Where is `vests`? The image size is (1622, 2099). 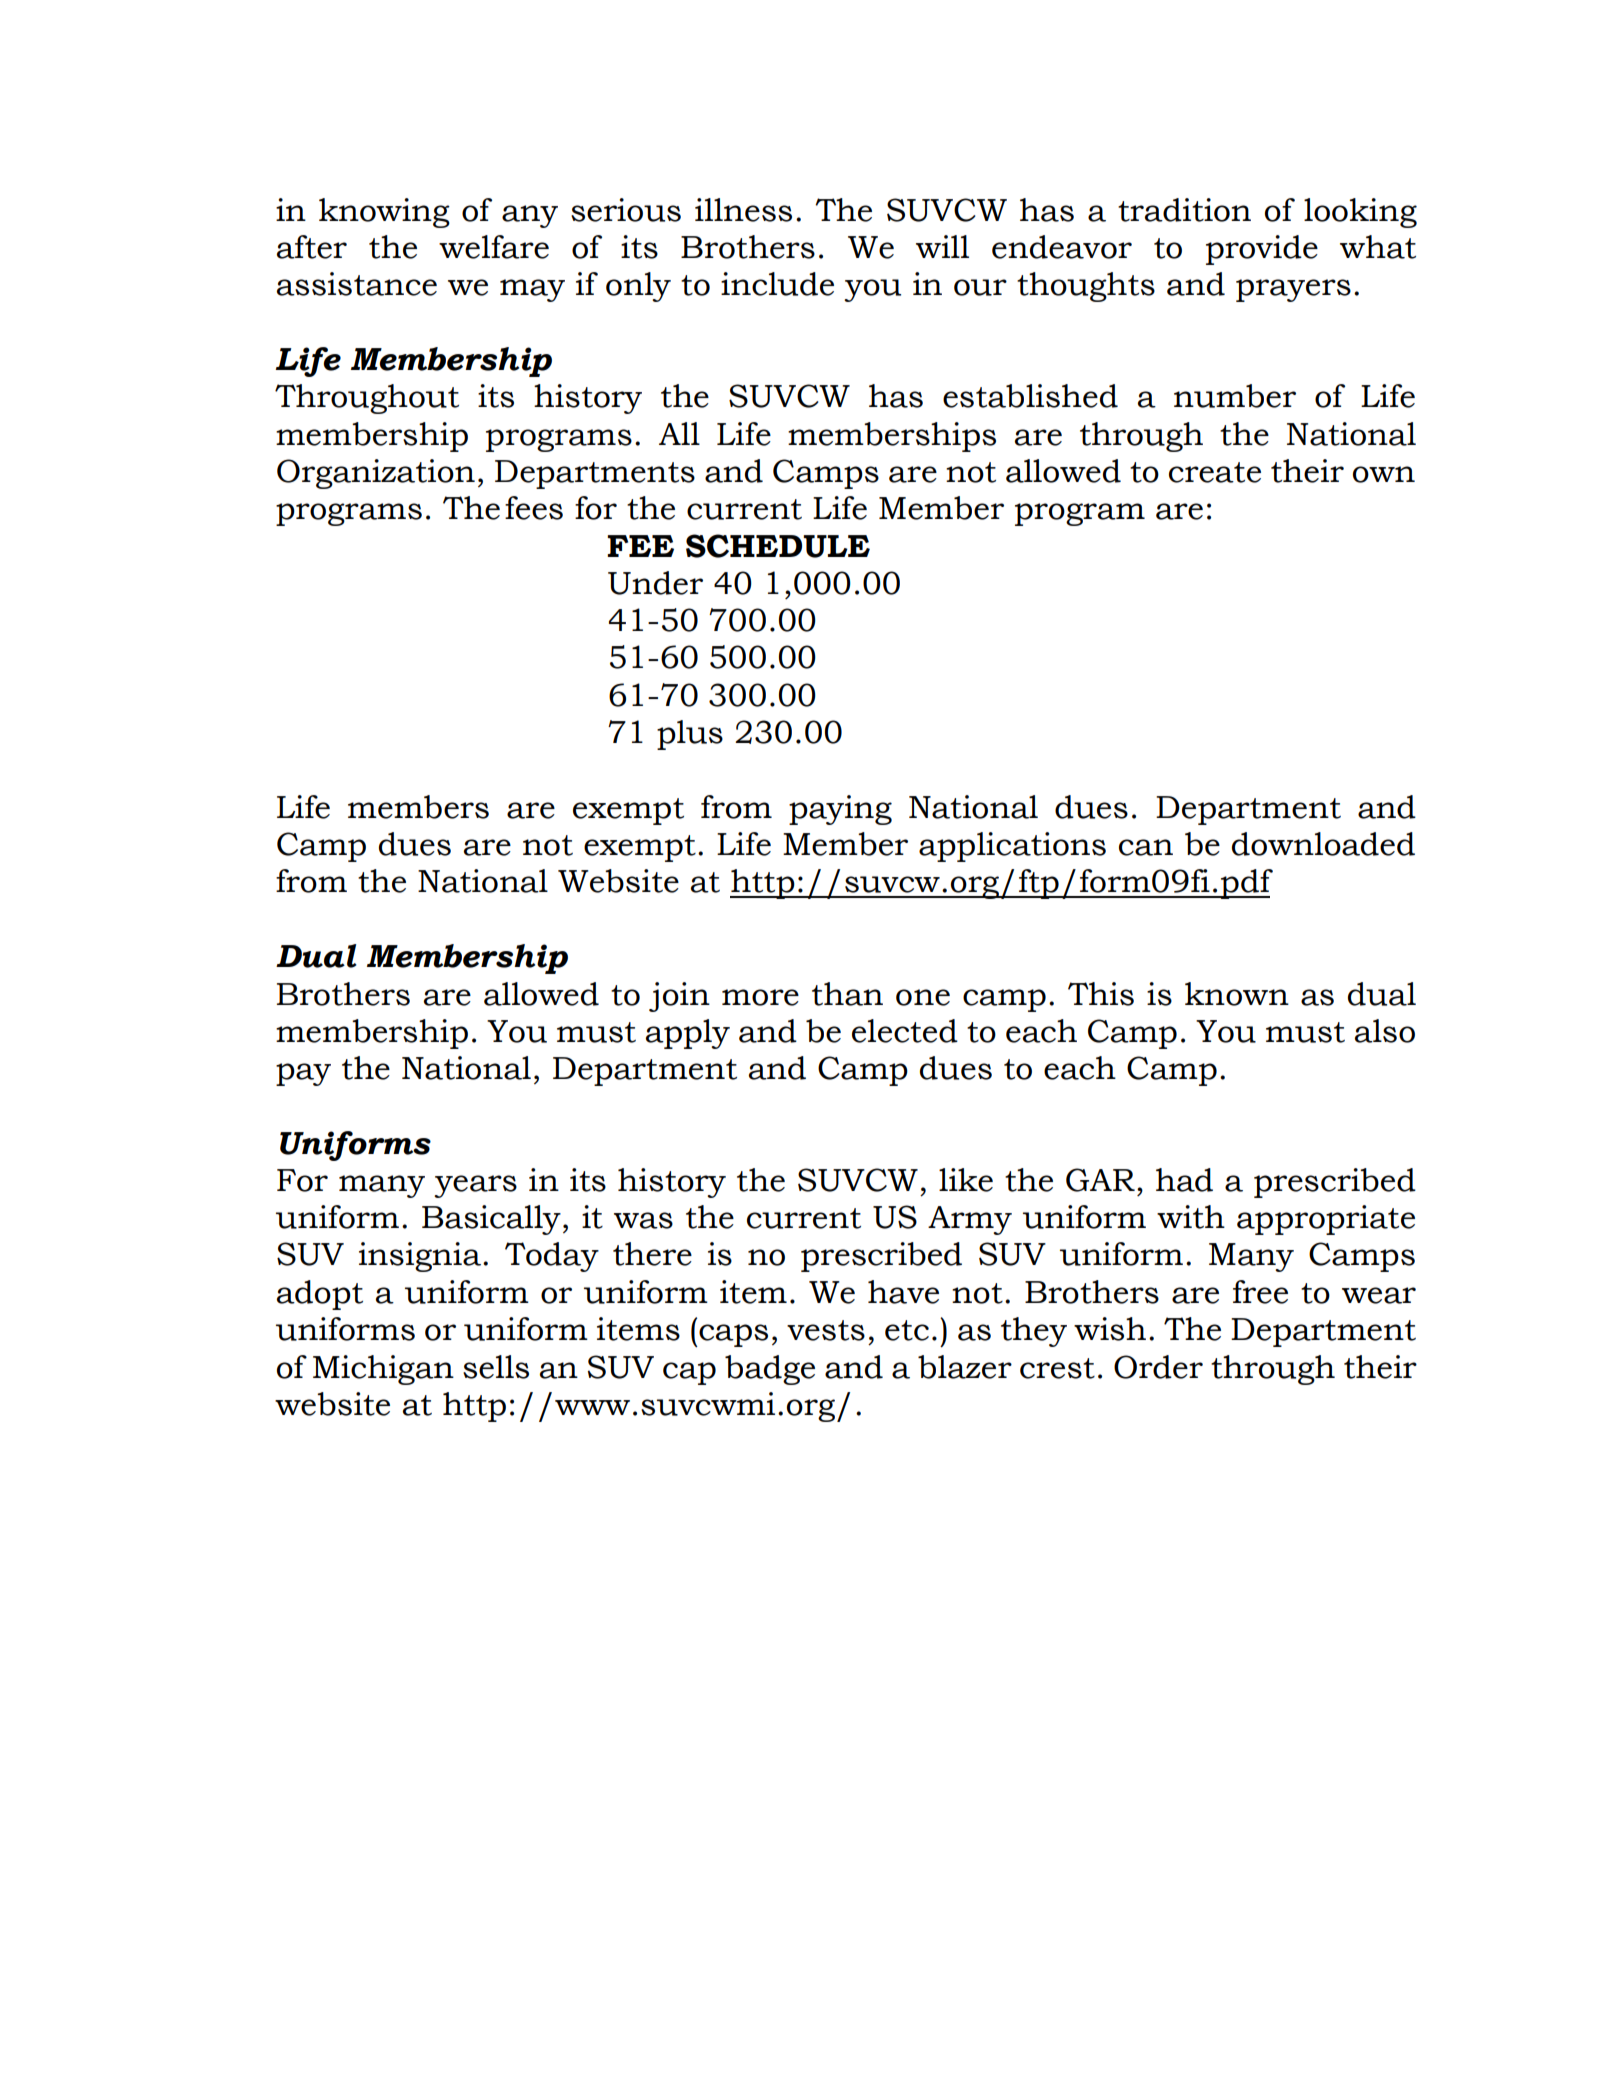
vests is located at coordinates (826, 1330).
